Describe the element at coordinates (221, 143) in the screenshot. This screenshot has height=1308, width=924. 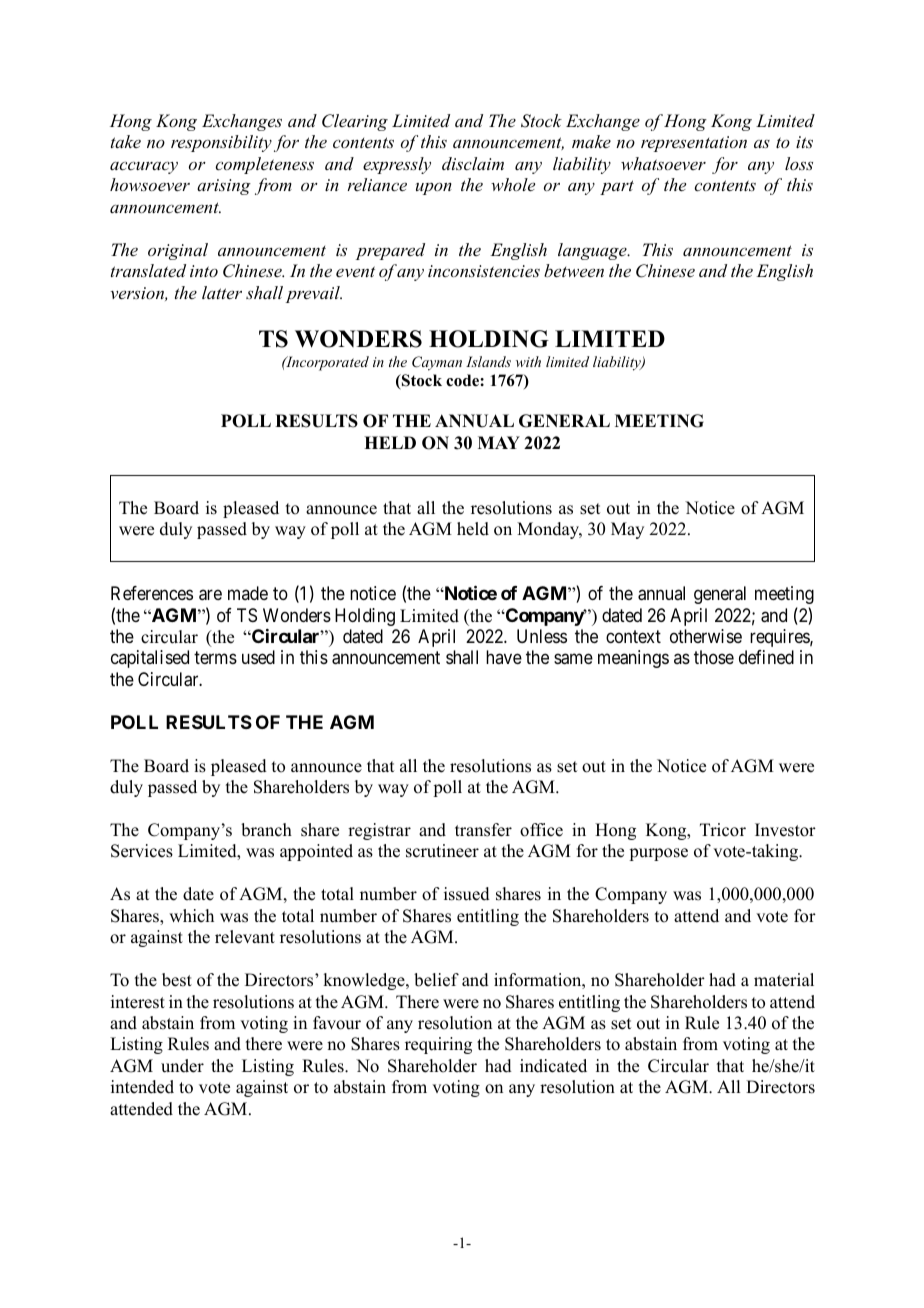
I see `responsibility` at that location.
